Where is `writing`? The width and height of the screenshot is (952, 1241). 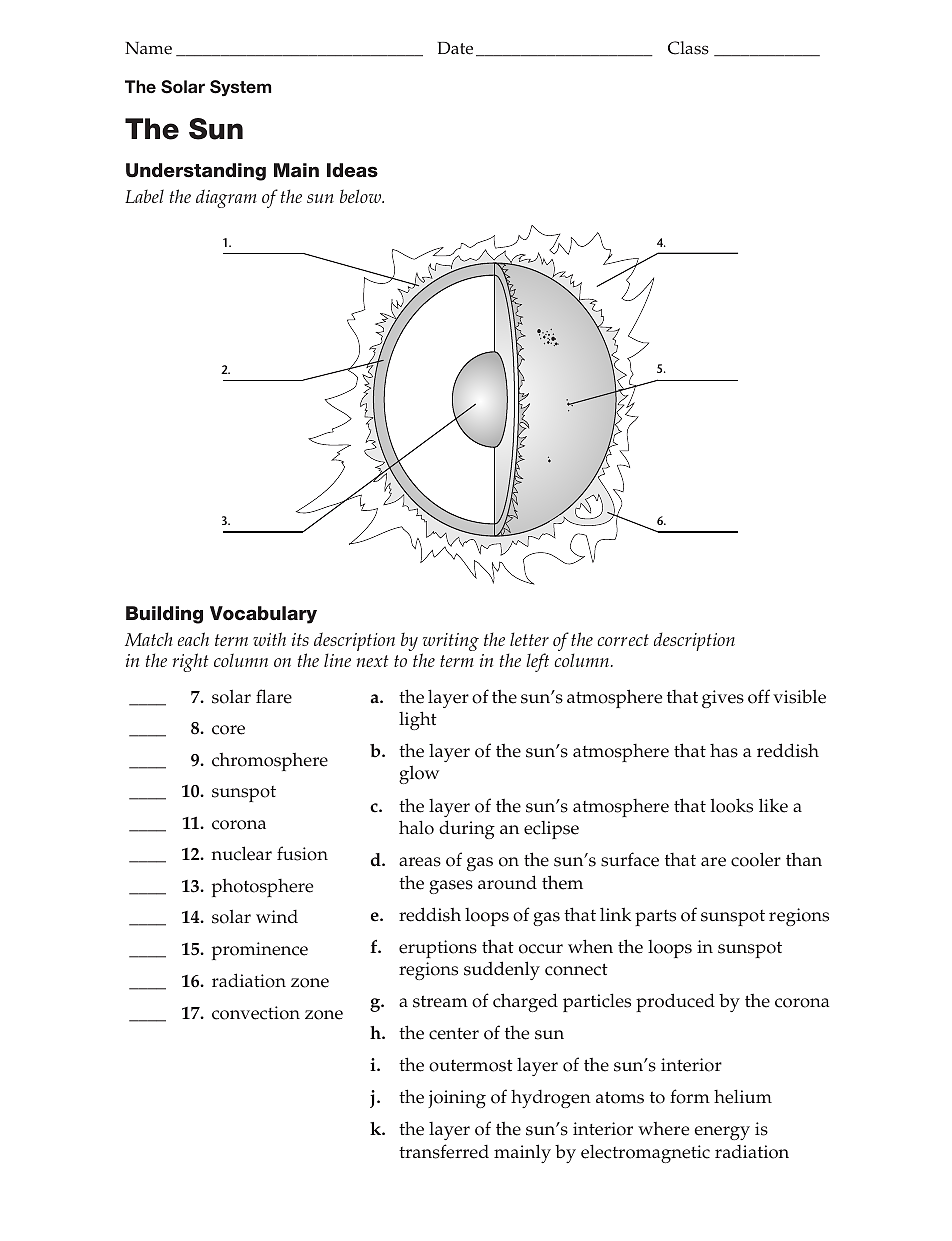
writing is located at coordinates (450, 643).
